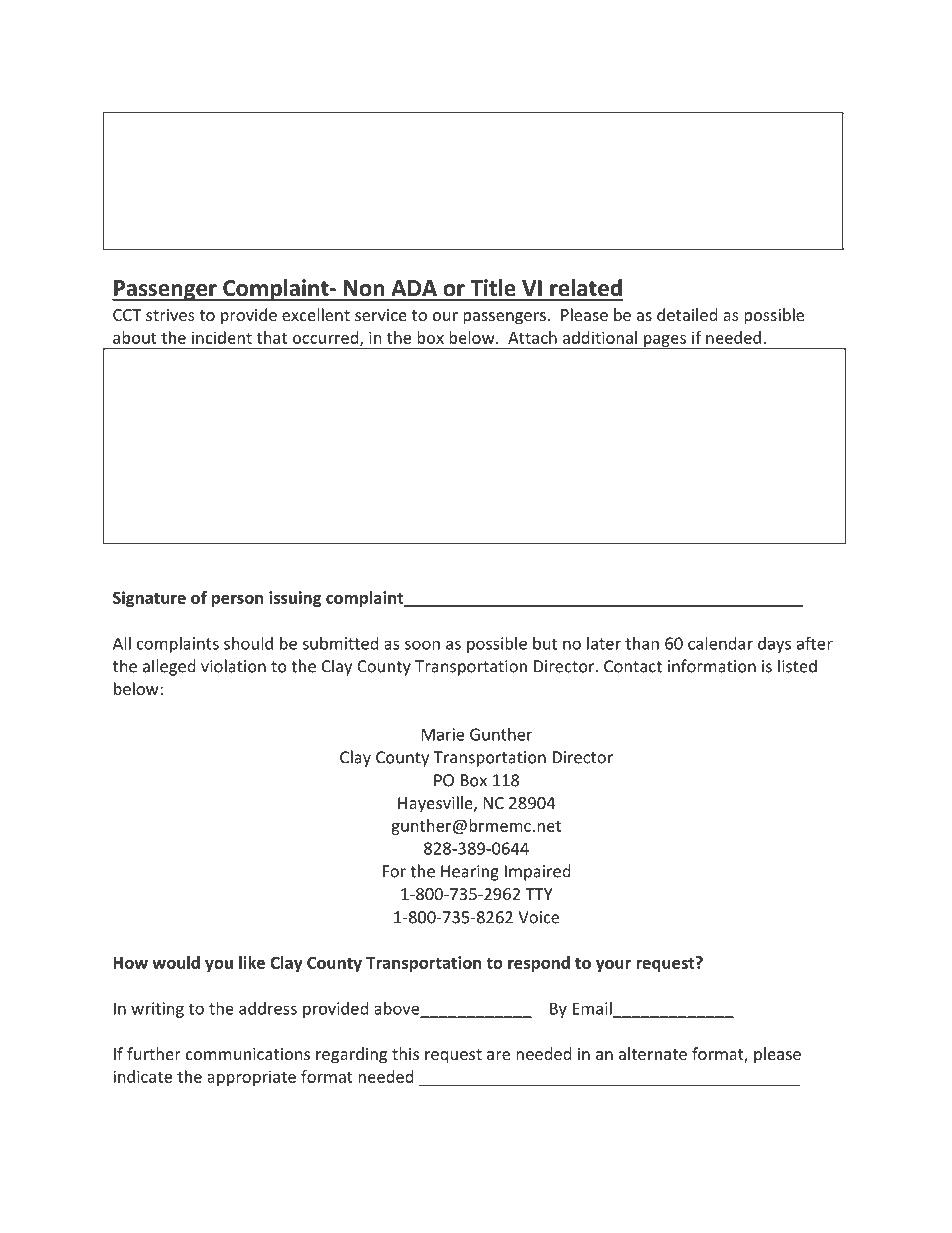 The image size is (952, 1233). Describe the element at coordinates (797, 666) in the screenshot. I see `listed` at that location.
